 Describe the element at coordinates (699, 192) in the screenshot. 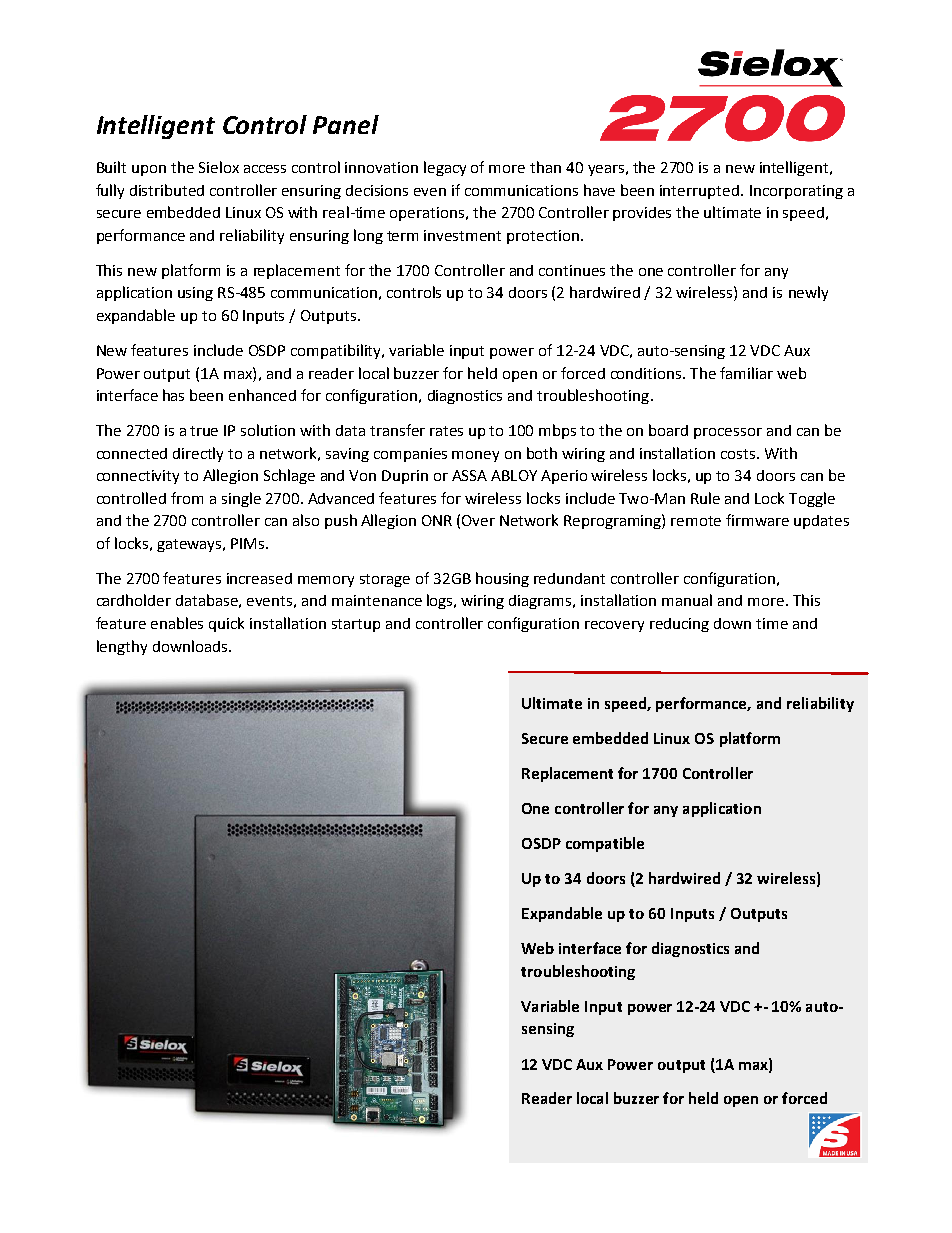

I see `interrupted` at that location.
